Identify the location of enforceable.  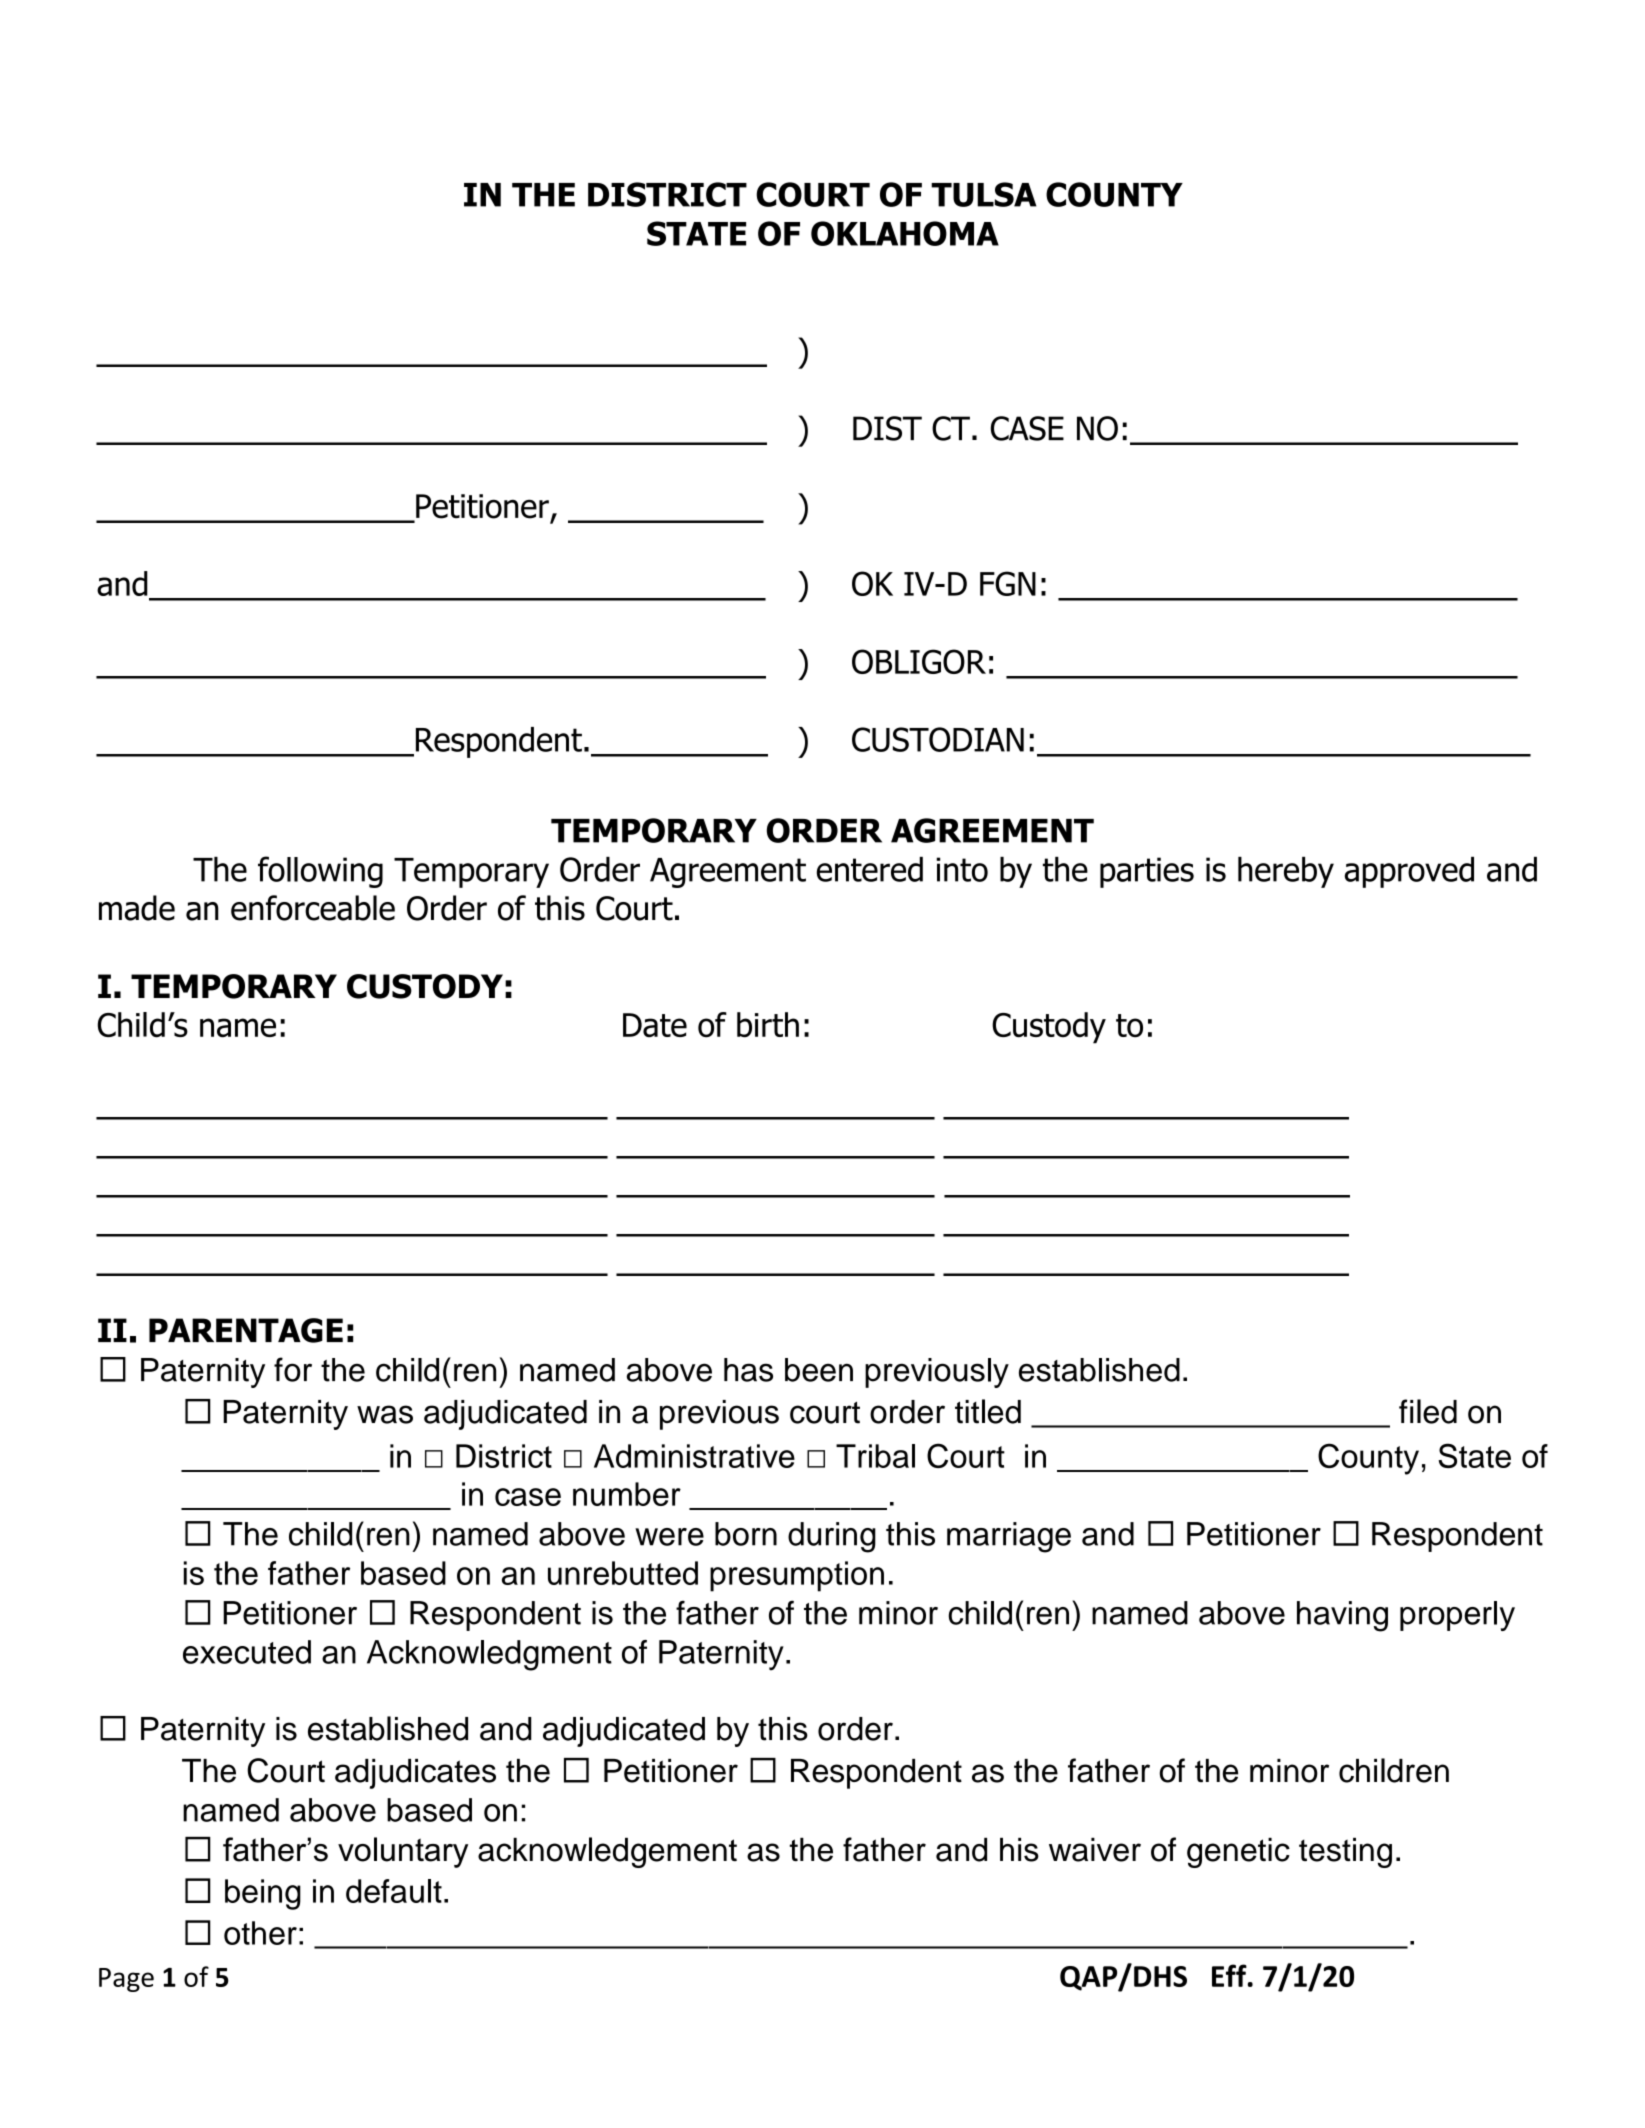
(313, 908).
